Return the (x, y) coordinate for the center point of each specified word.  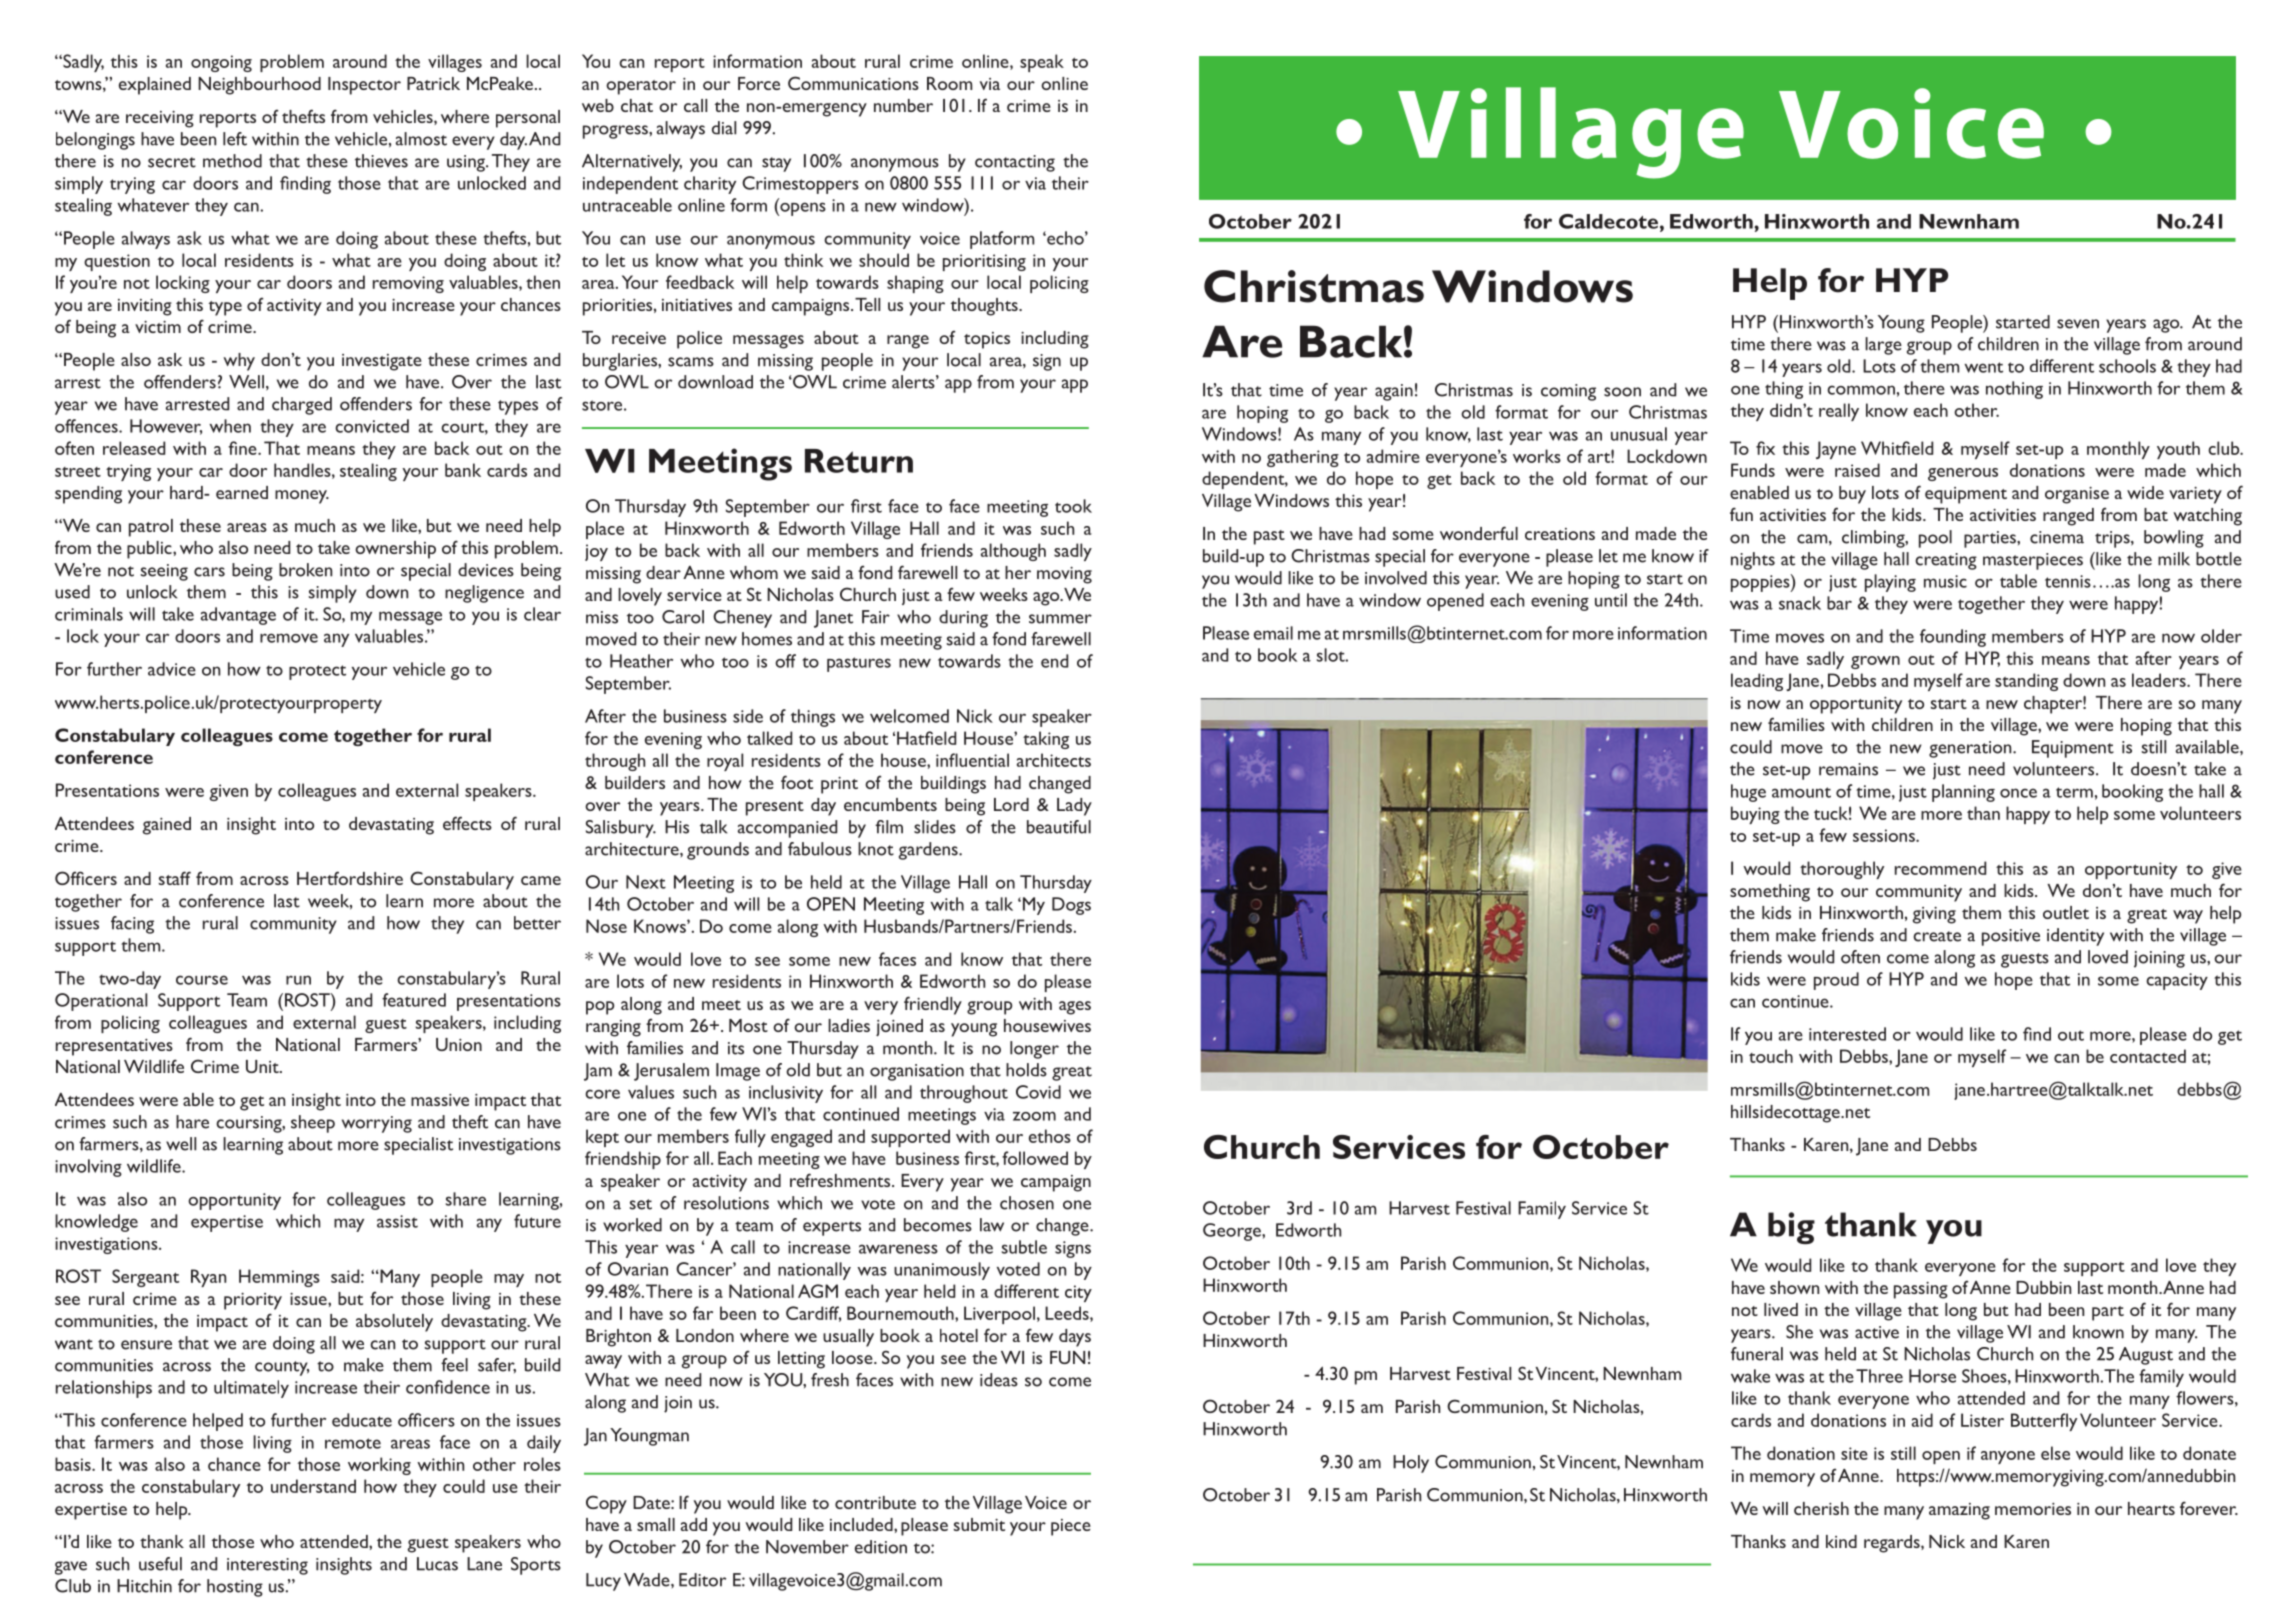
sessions (1885, 835)
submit (979, 1524)
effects (467, 823)
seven (2078, 324)
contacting (1015, 163)
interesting (267, 1566)
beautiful (1059, 827)
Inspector (364, 86)
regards (1893, 1544)
